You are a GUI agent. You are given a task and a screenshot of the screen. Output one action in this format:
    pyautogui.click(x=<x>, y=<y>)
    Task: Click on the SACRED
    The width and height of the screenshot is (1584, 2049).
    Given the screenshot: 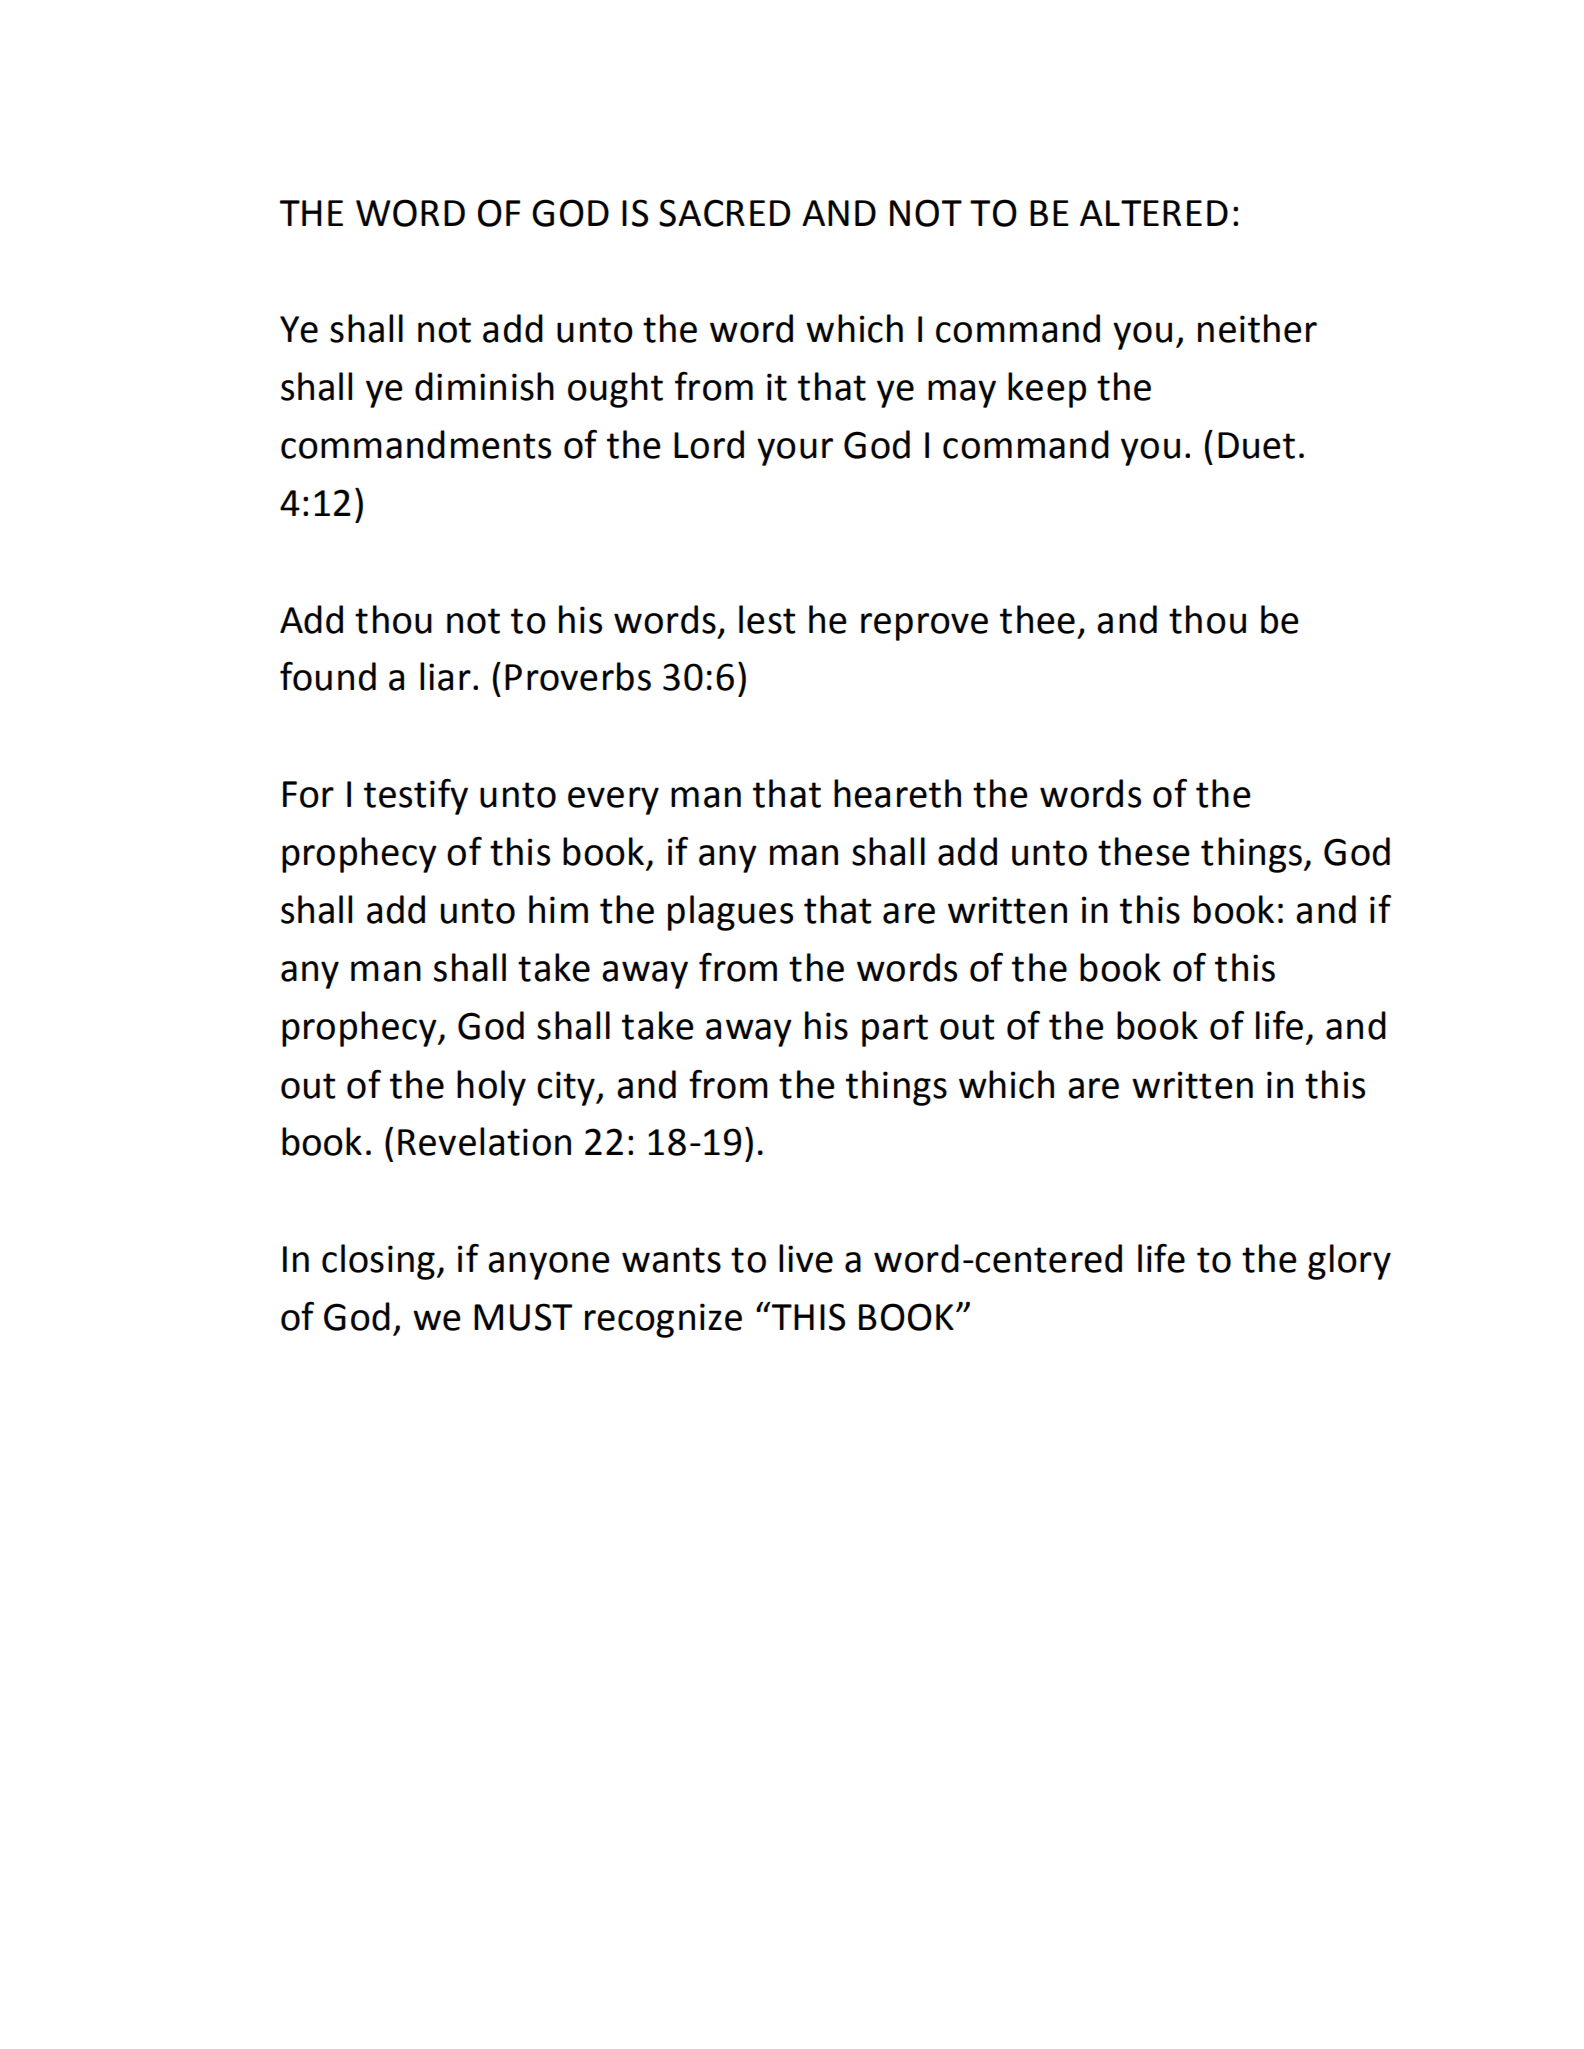 What is the action you would take?
    pyautogui.click(x=724, y=213)
